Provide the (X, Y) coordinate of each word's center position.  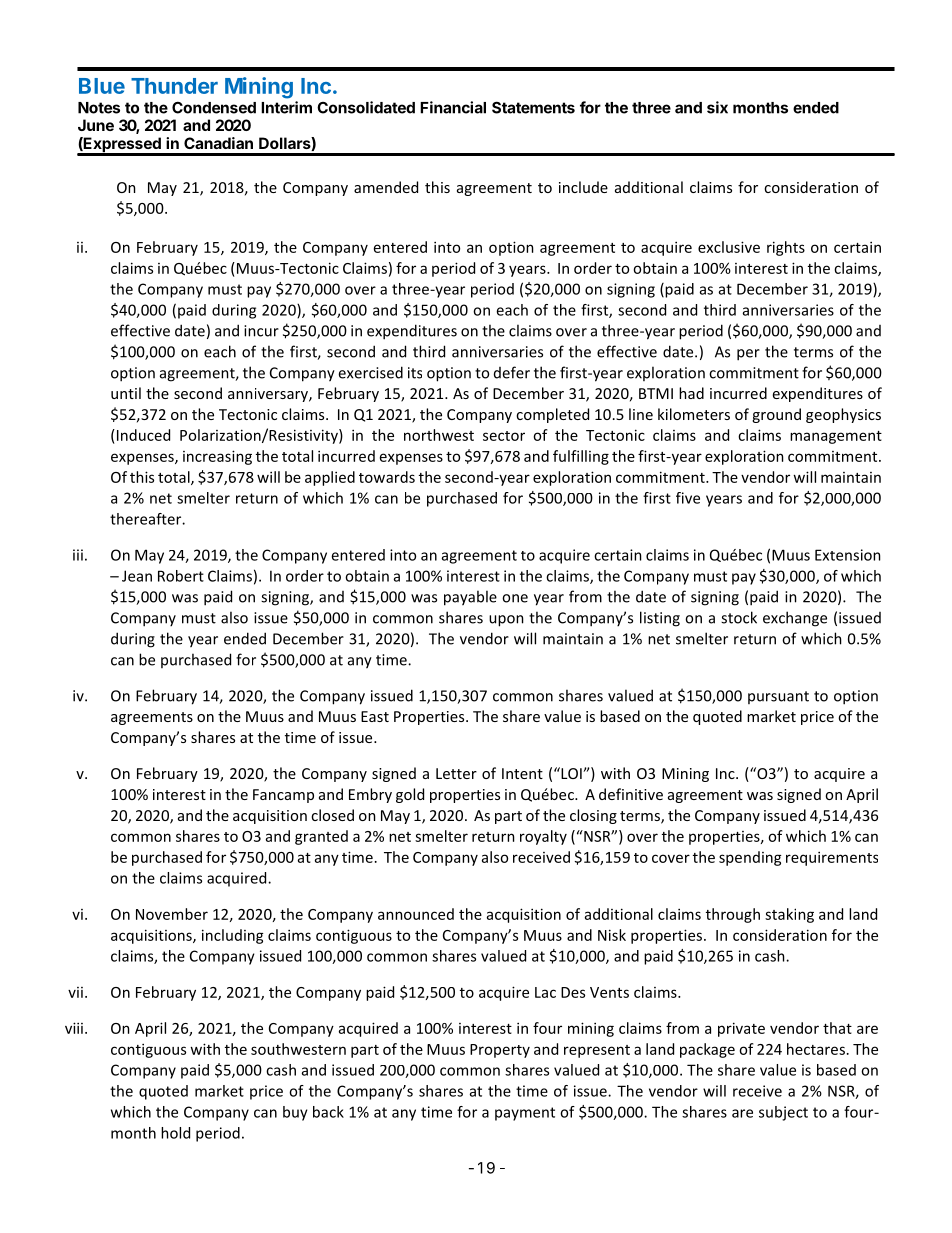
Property (500, 1051)
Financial (453, 107)
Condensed (214, 107)
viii (74, 1028)
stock (739, 617)
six (717, 107)
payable (470, 598)
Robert (181, 576)
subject (783, 1113)
